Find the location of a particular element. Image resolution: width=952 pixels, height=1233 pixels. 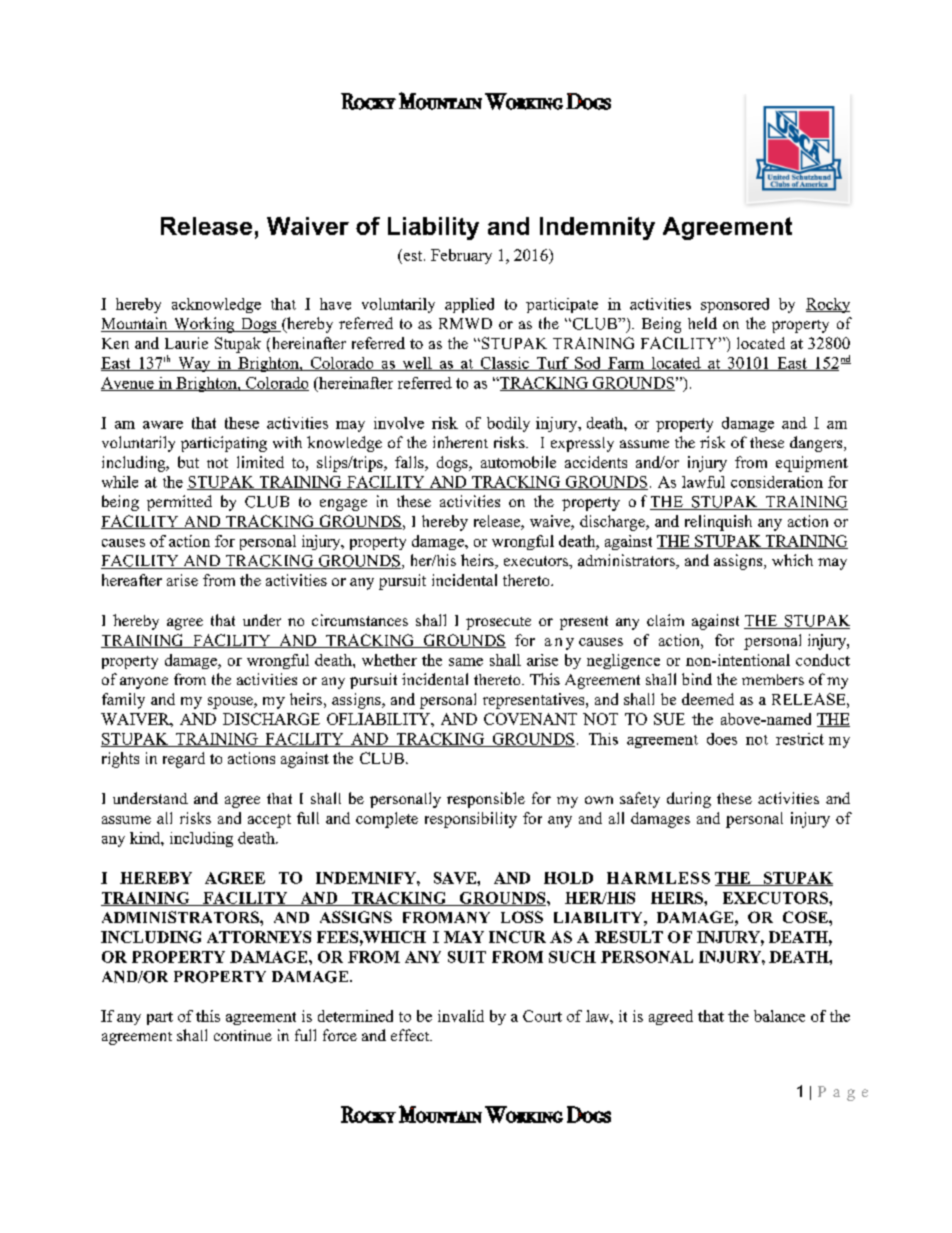

lawful is located at coordinates (703, 482).
